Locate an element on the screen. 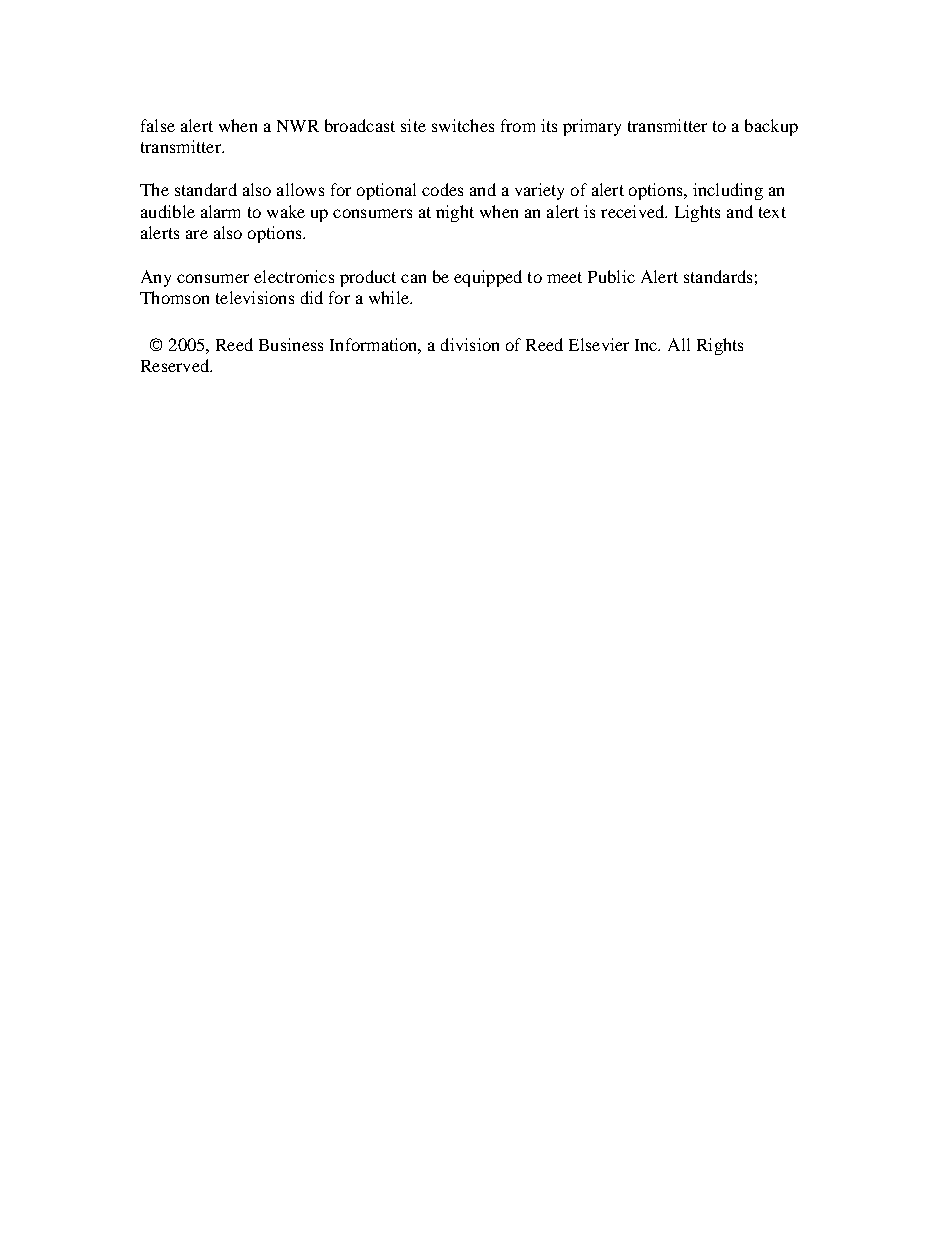  codes is located at coordinates (442, 189).
